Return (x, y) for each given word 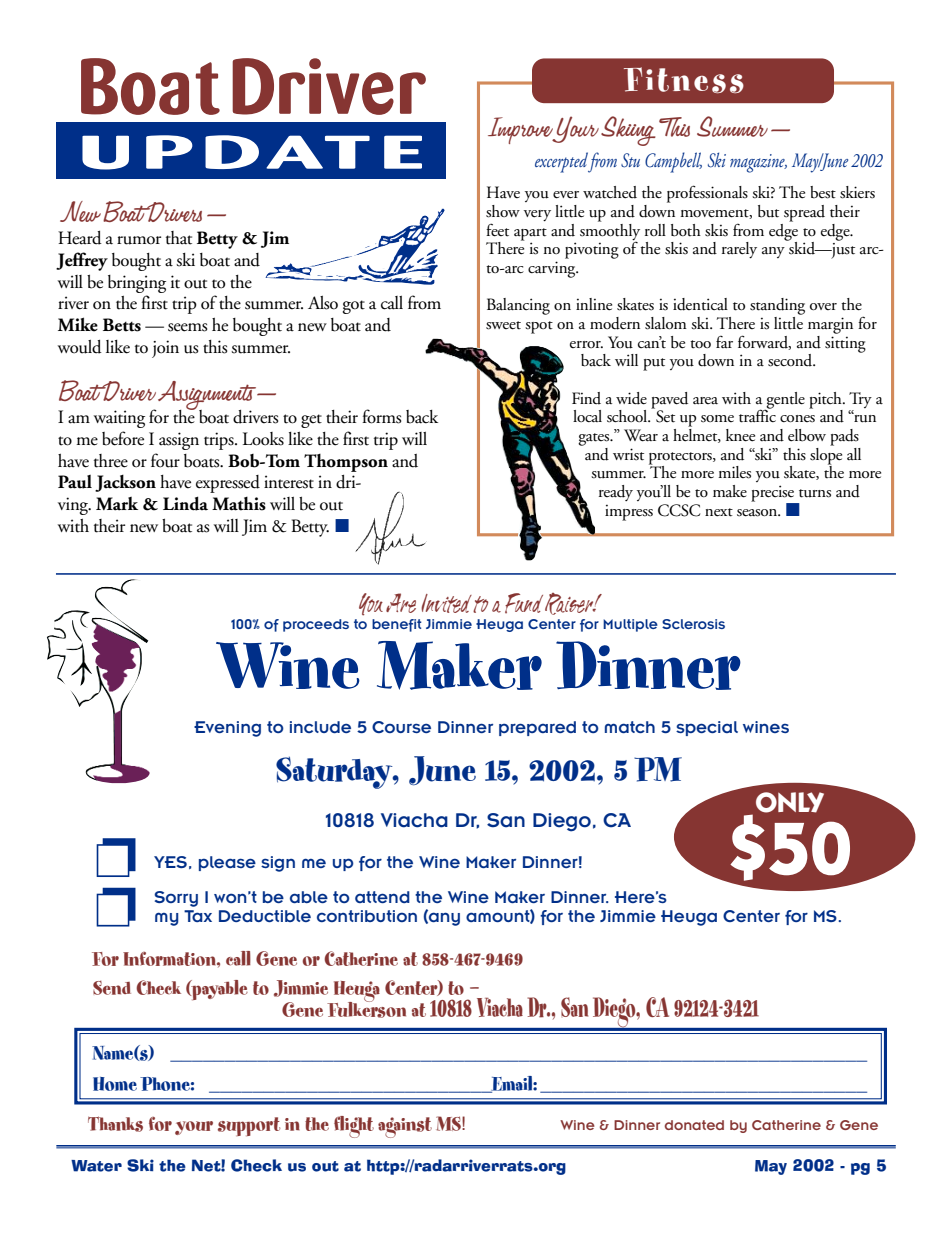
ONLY (790, 802)
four (165, 460)
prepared (537, 728)
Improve (522, 130)
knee (740, 435)
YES (170, 862)
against (405, 1127)
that (179, 238)
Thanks (115, 1124)
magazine (758, 163)
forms (382, 416)
